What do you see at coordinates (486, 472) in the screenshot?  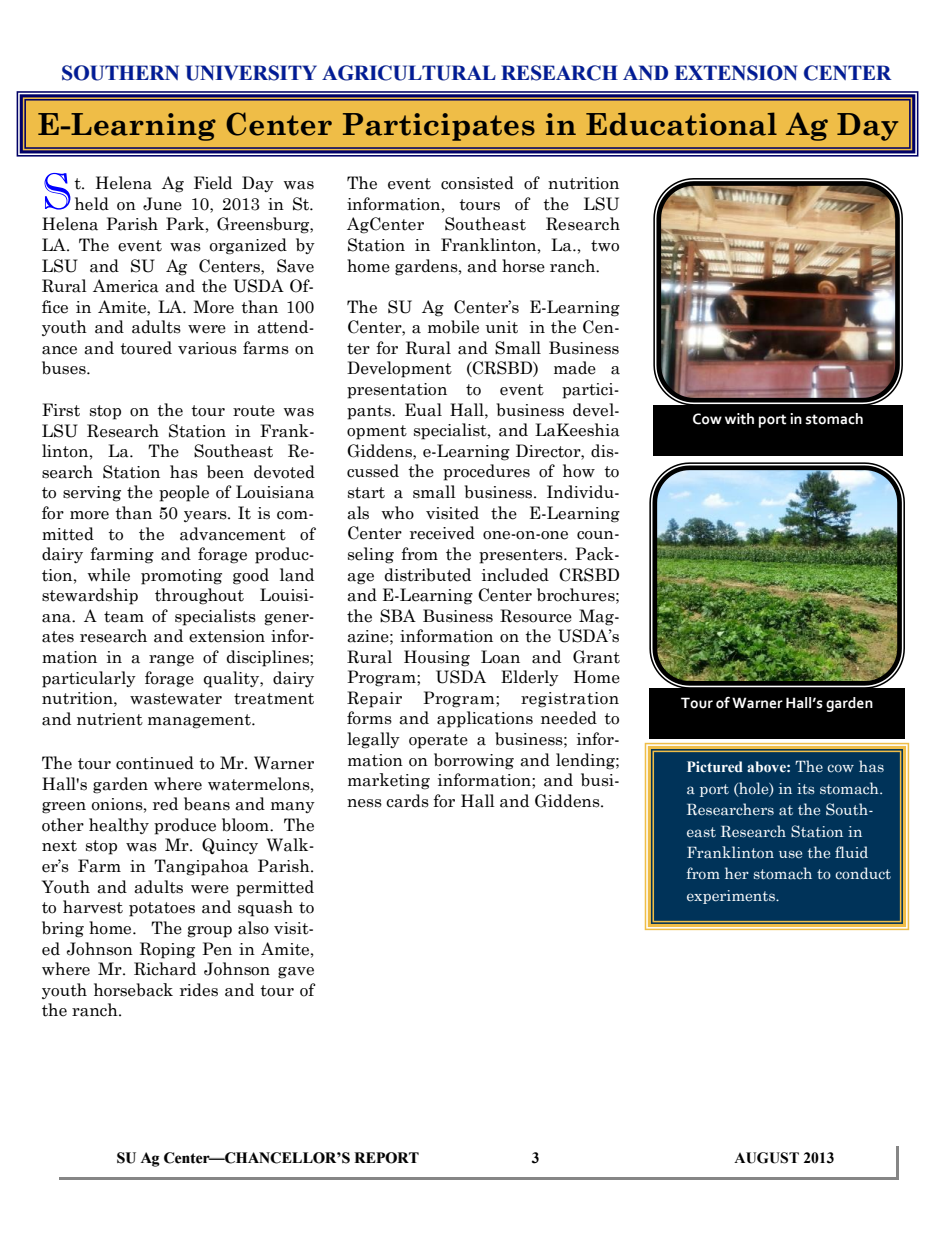 I see `procedures` at bounding box center [486, 472].
